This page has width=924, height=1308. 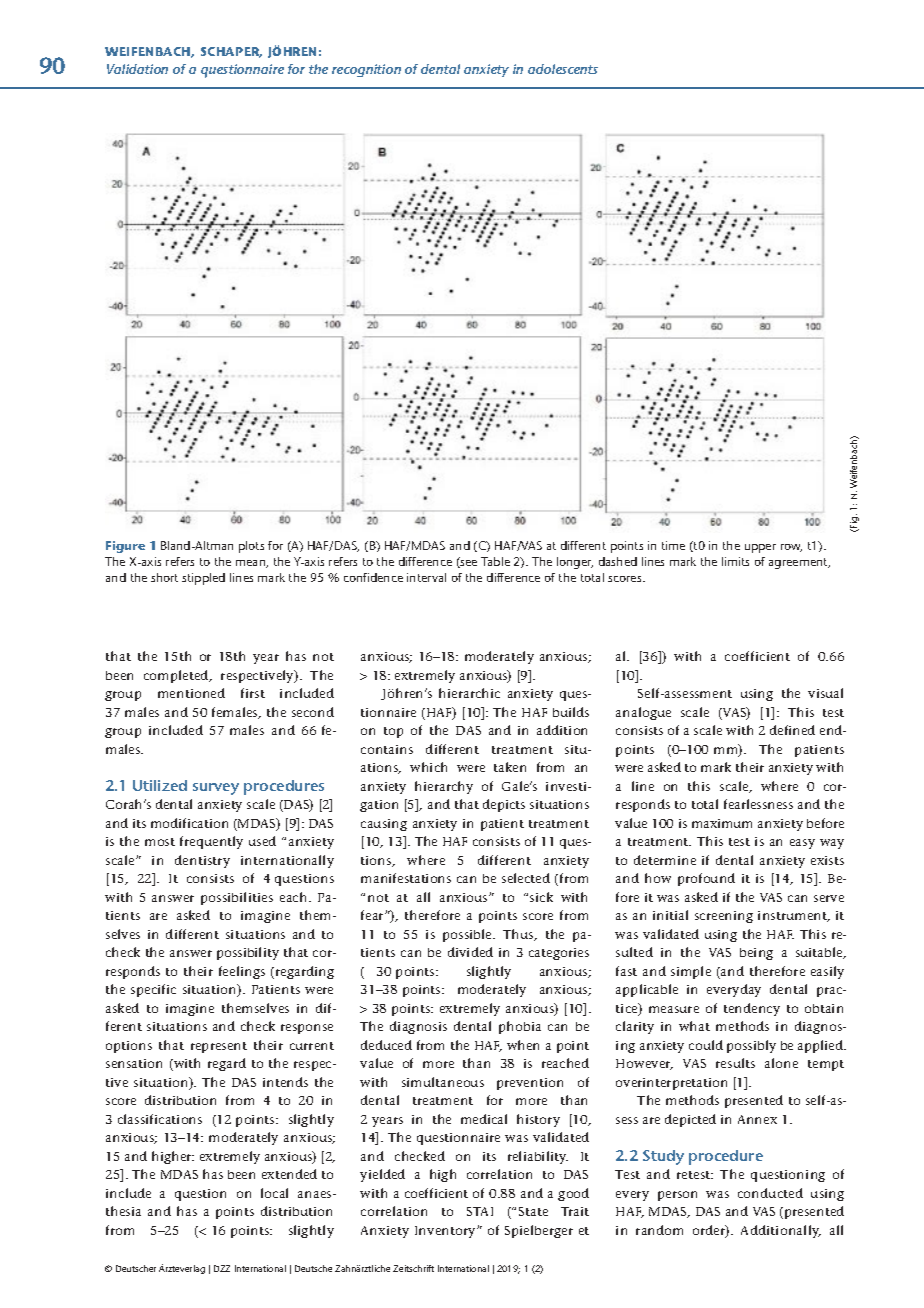 What do you see at coordinates (274, 1193) in the page?
I see `local` at bounding box center [274, 1193].
